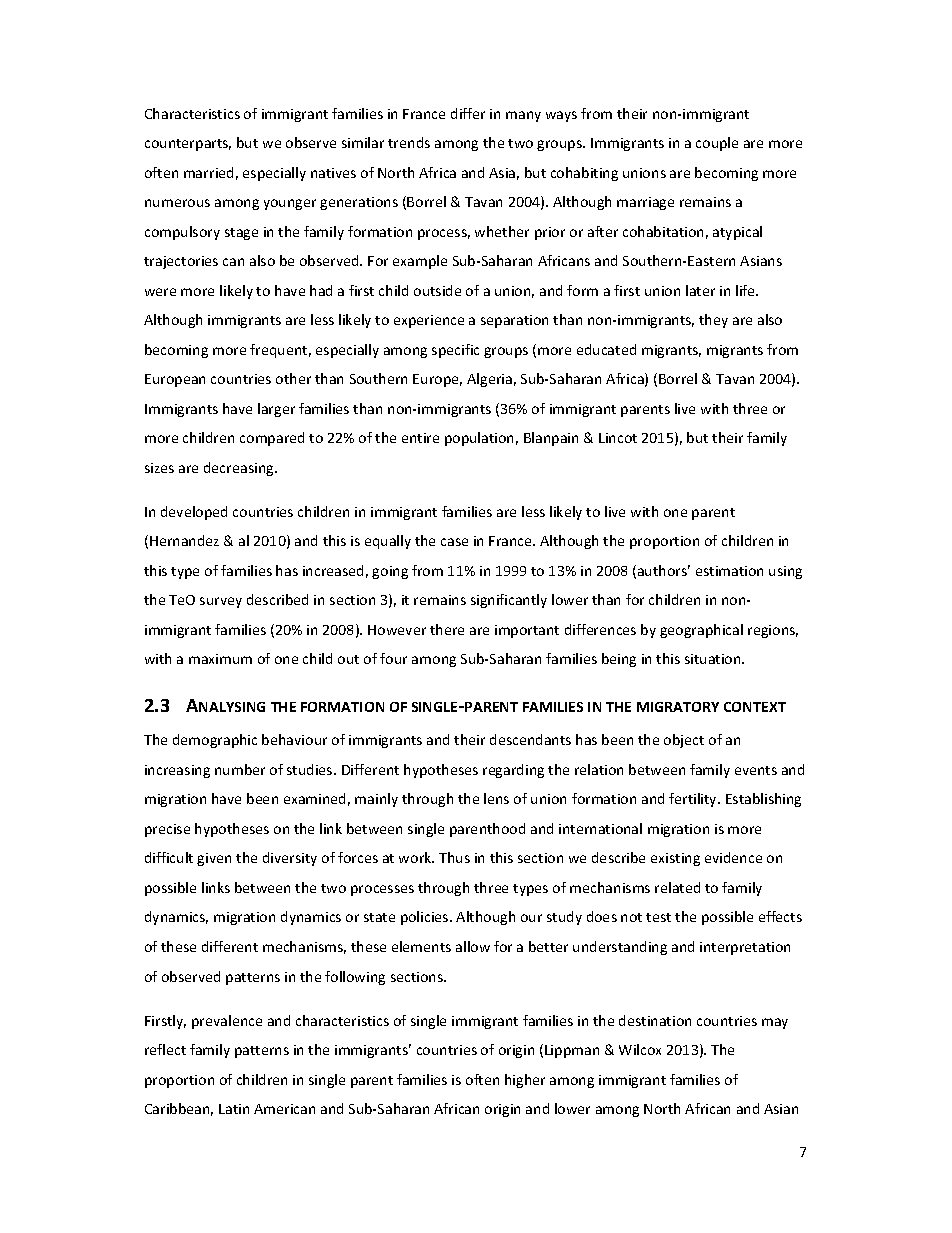  I want to click on couple, so click(717, 144).
